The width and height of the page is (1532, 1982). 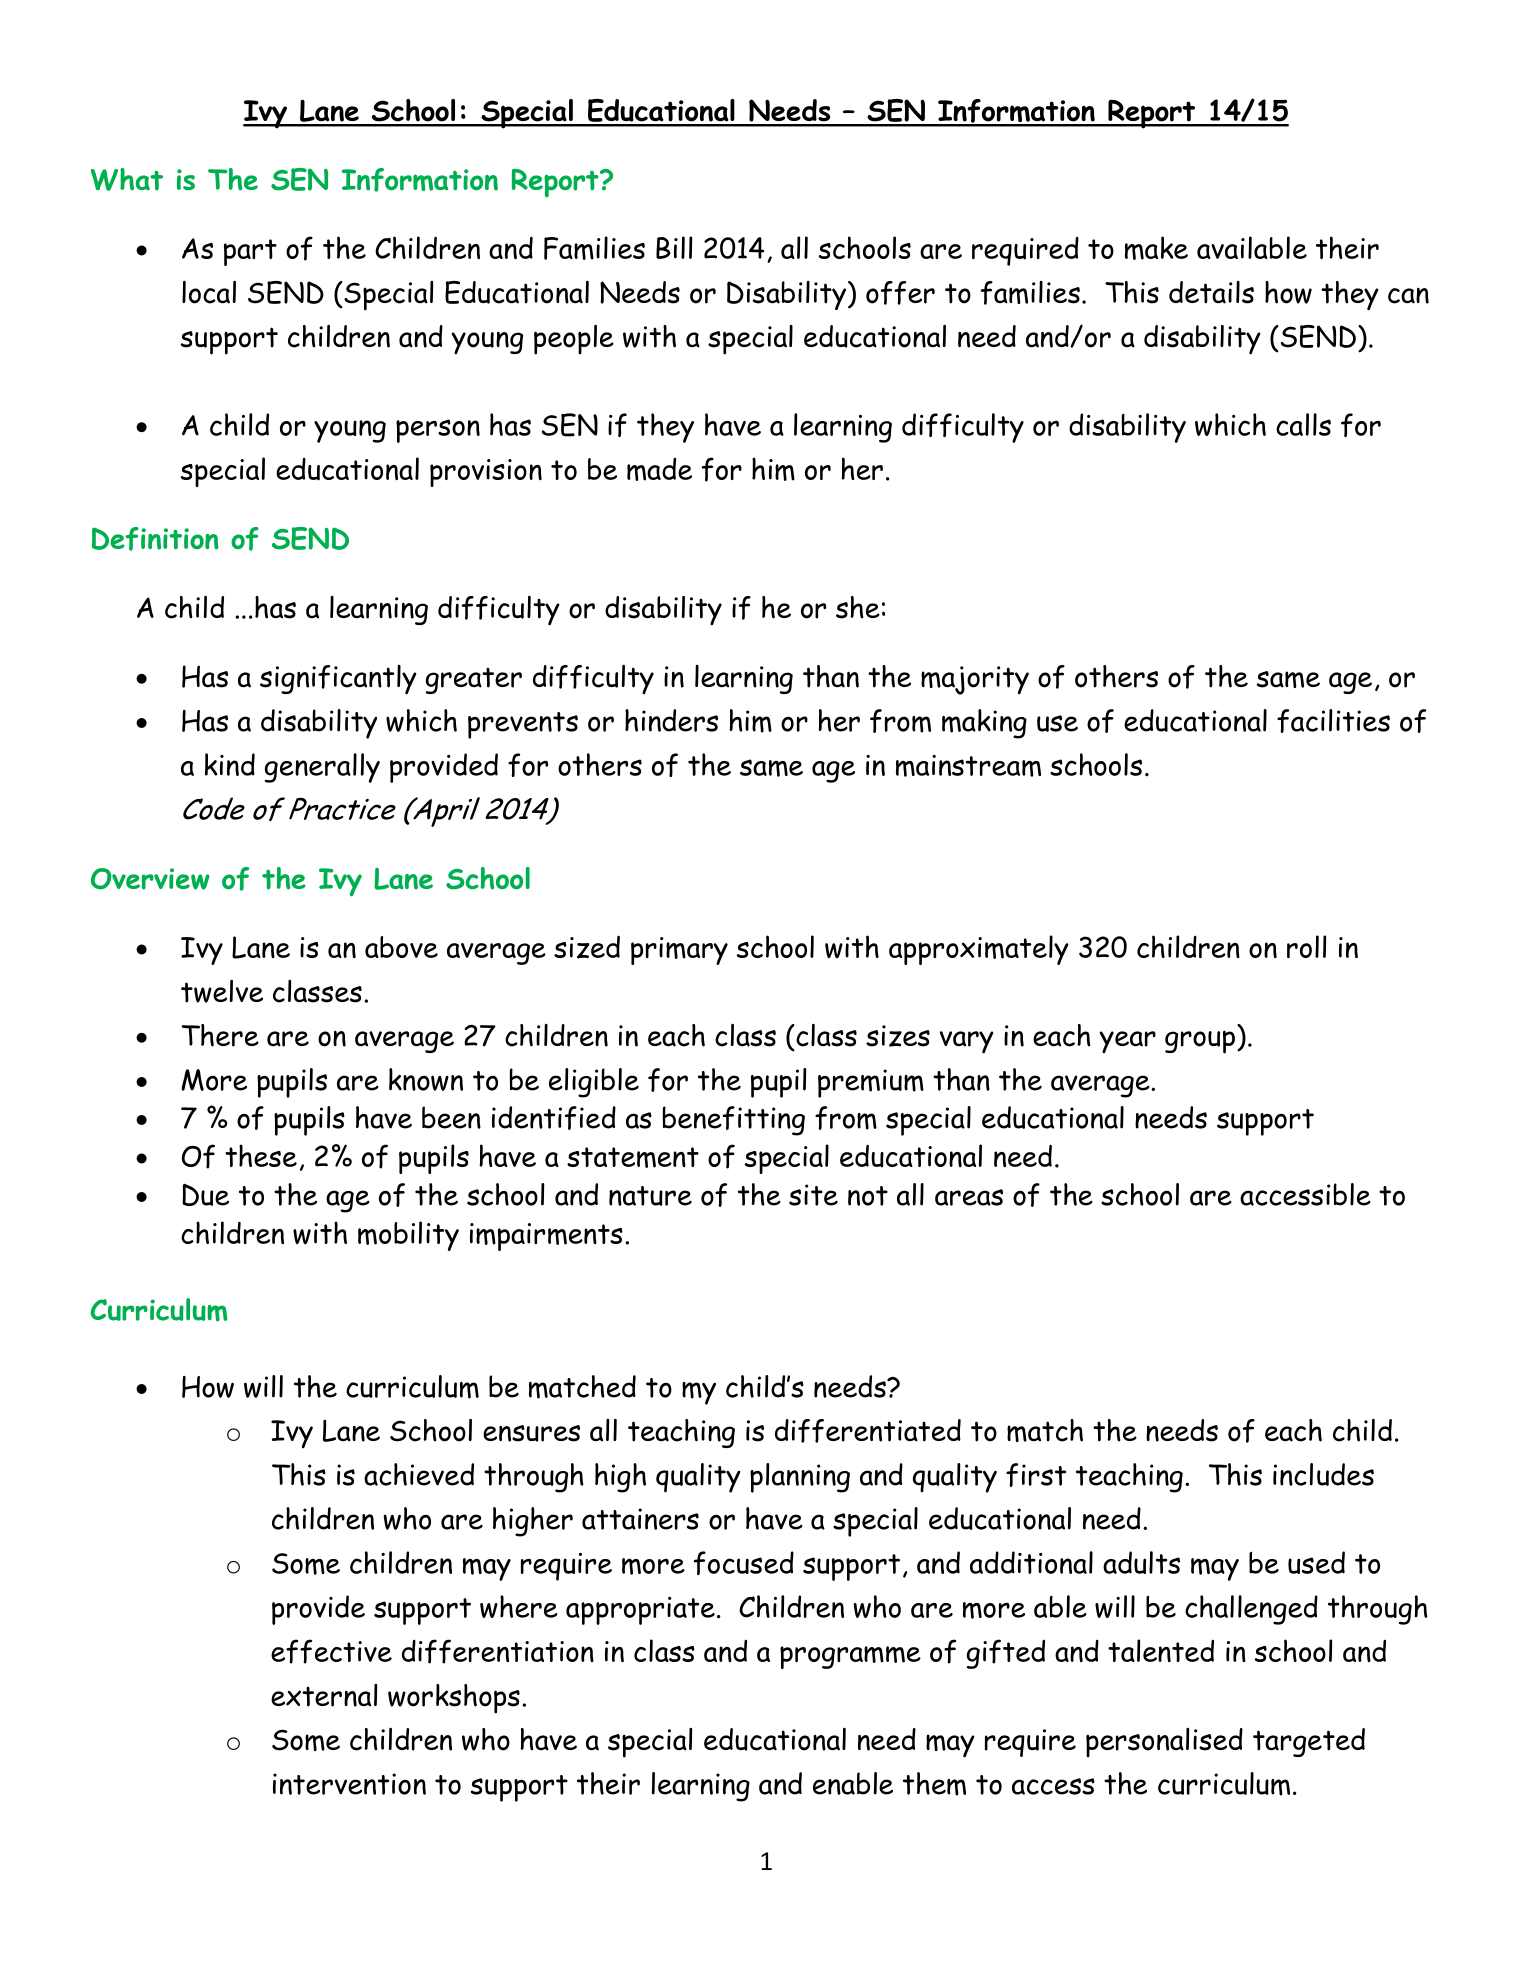 I want to click on she, so click(x=858, y=607).
